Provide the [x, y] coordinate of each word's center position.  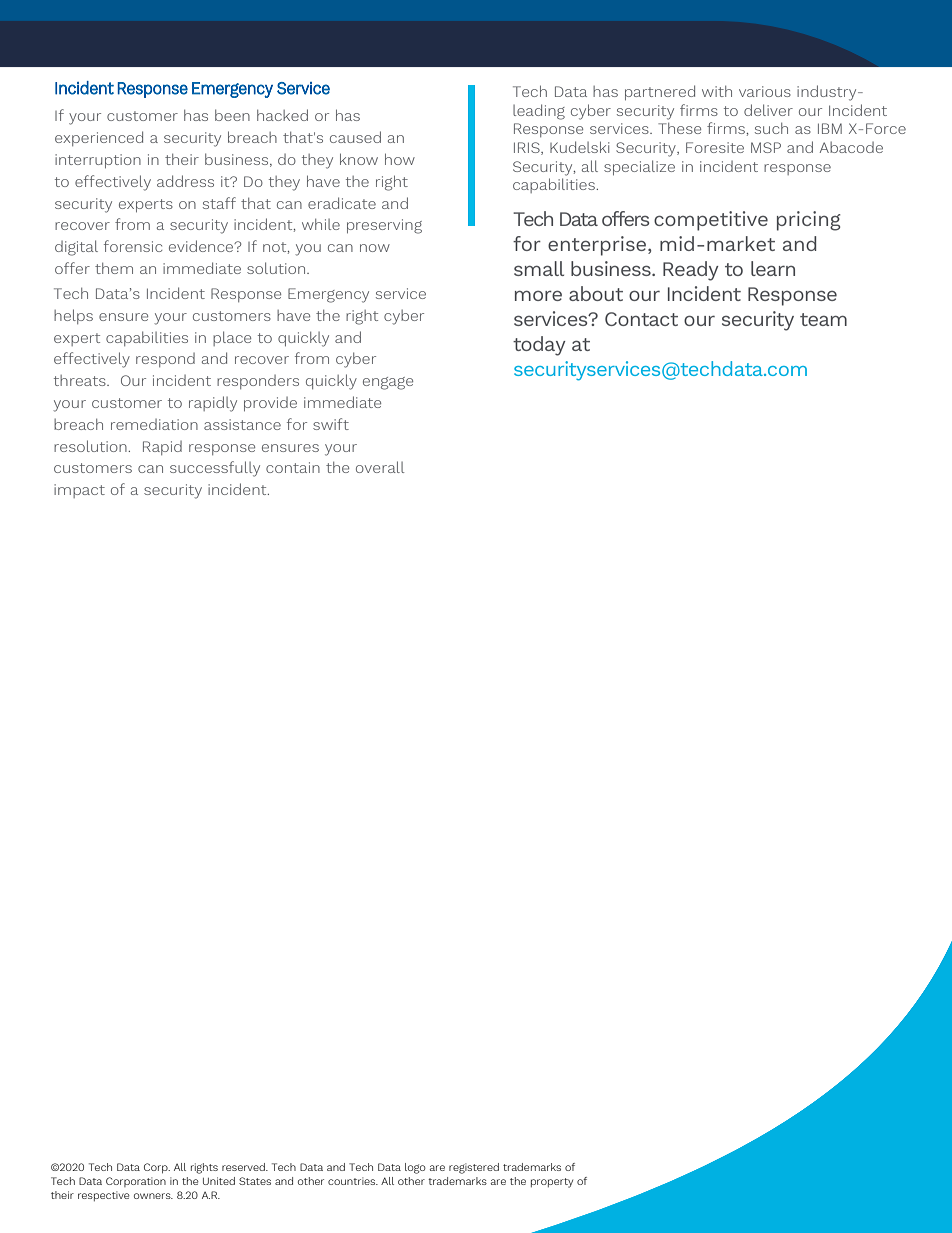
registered [474, 1168]
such [771, 128]
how [400, 159]
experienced [99, 138]
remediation [154, 424]
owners [153, 1196]
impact [79, 491]
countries [353, 1181]
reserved [244, 1167]
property [552, 1183]
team [823, 319]
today [539, 346]
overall [380, 467]
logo [415, 1168]
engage [388, 383]
